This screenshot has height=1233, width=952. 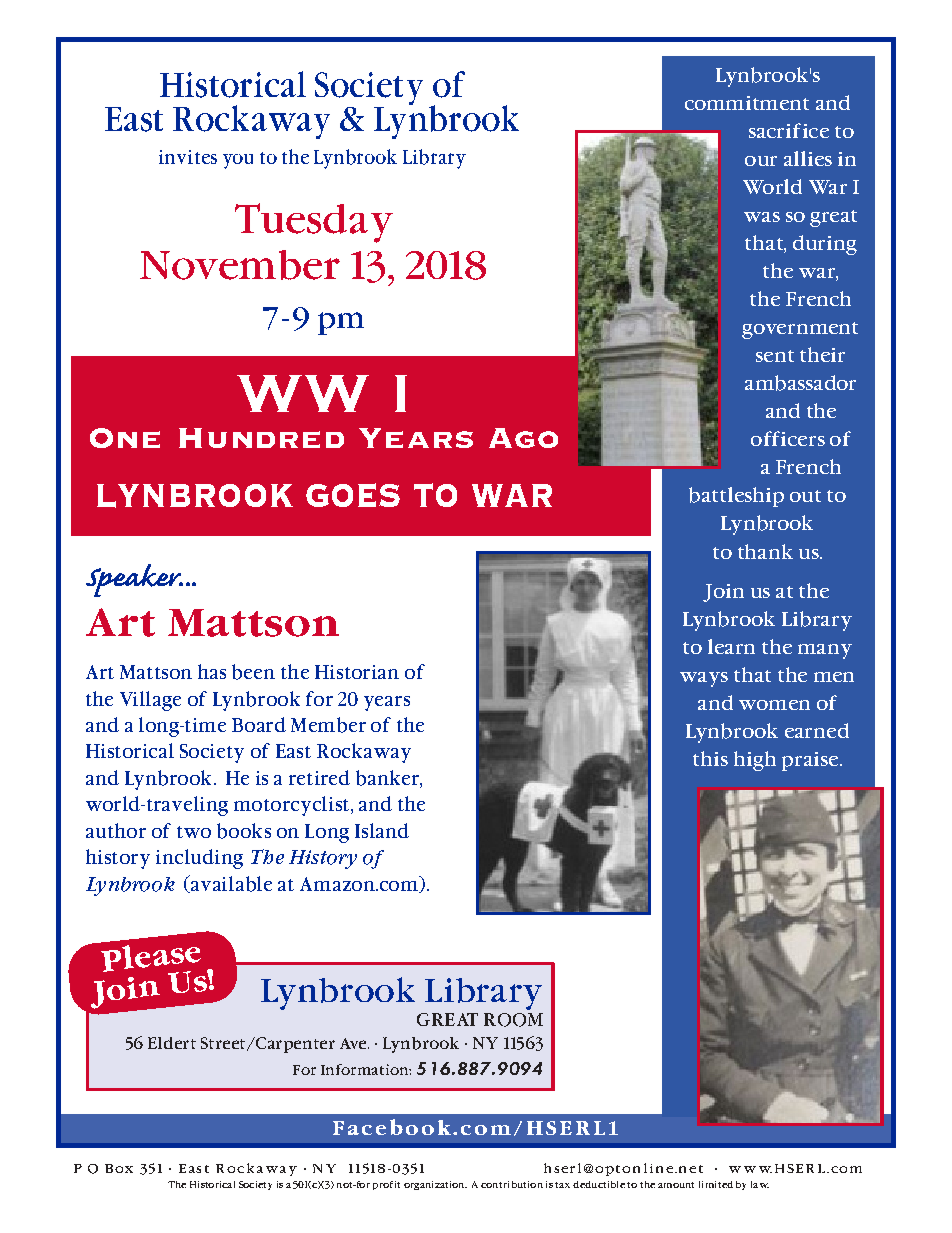 What do you see at coordinates (134, 580) in the screenshot?
I see `Speaker` at bounding box center [134, 580].
